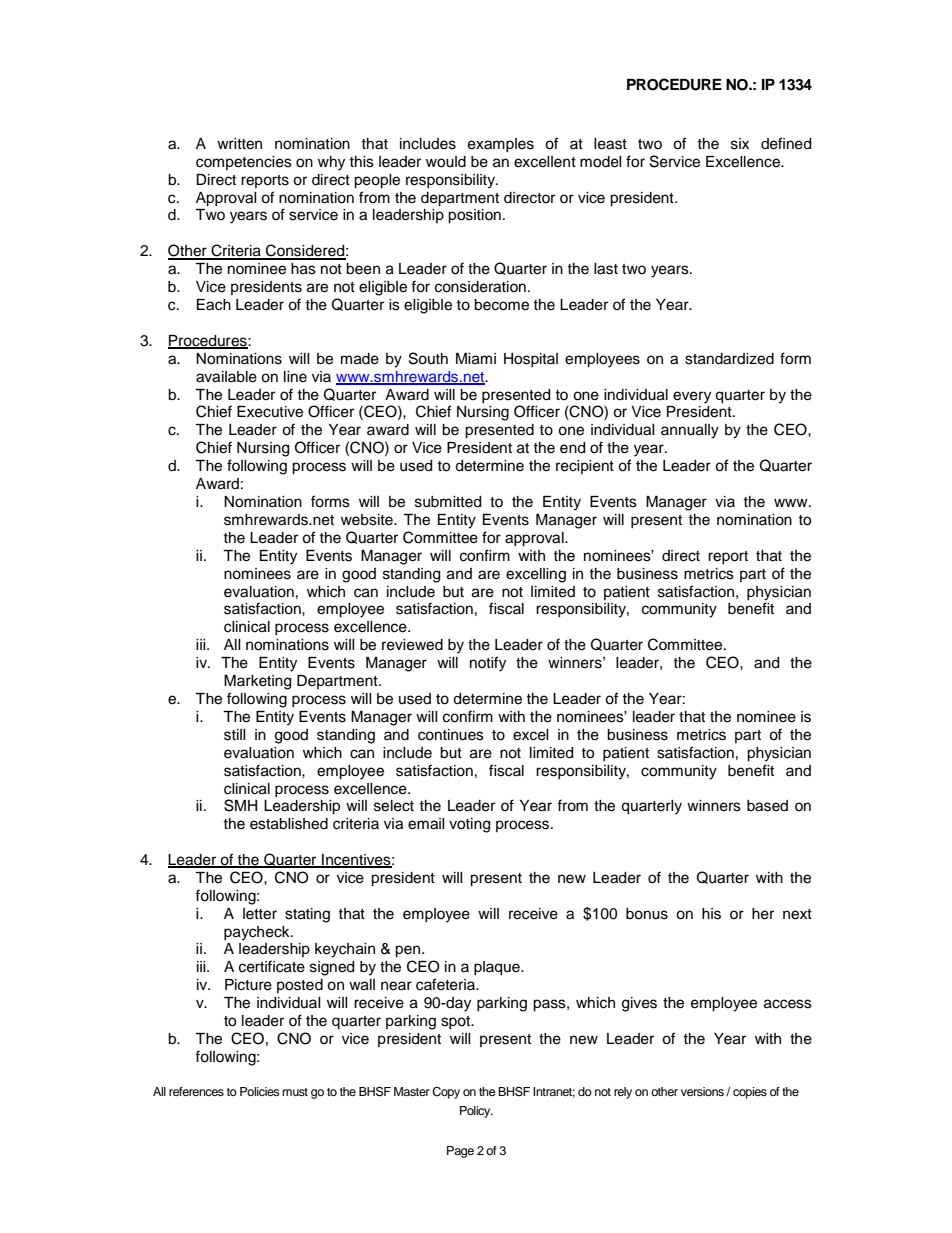 Image resolution: width=952 pixels, height=1233 pixels. Describe the element at coordinates (740, 144) in the document. I see `six` at that location.
